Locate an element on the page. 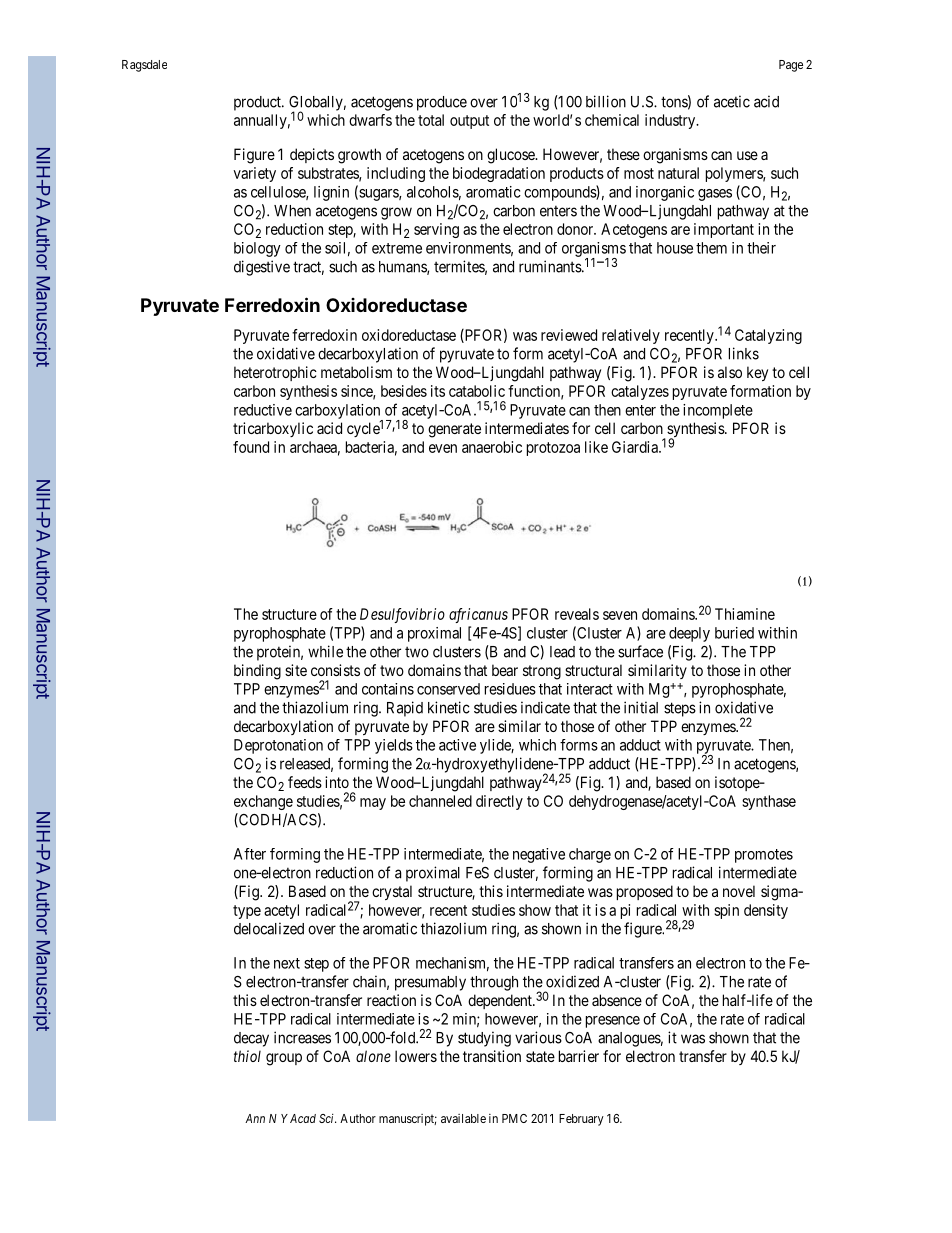  africanus is located at coordinates (478, 615).
